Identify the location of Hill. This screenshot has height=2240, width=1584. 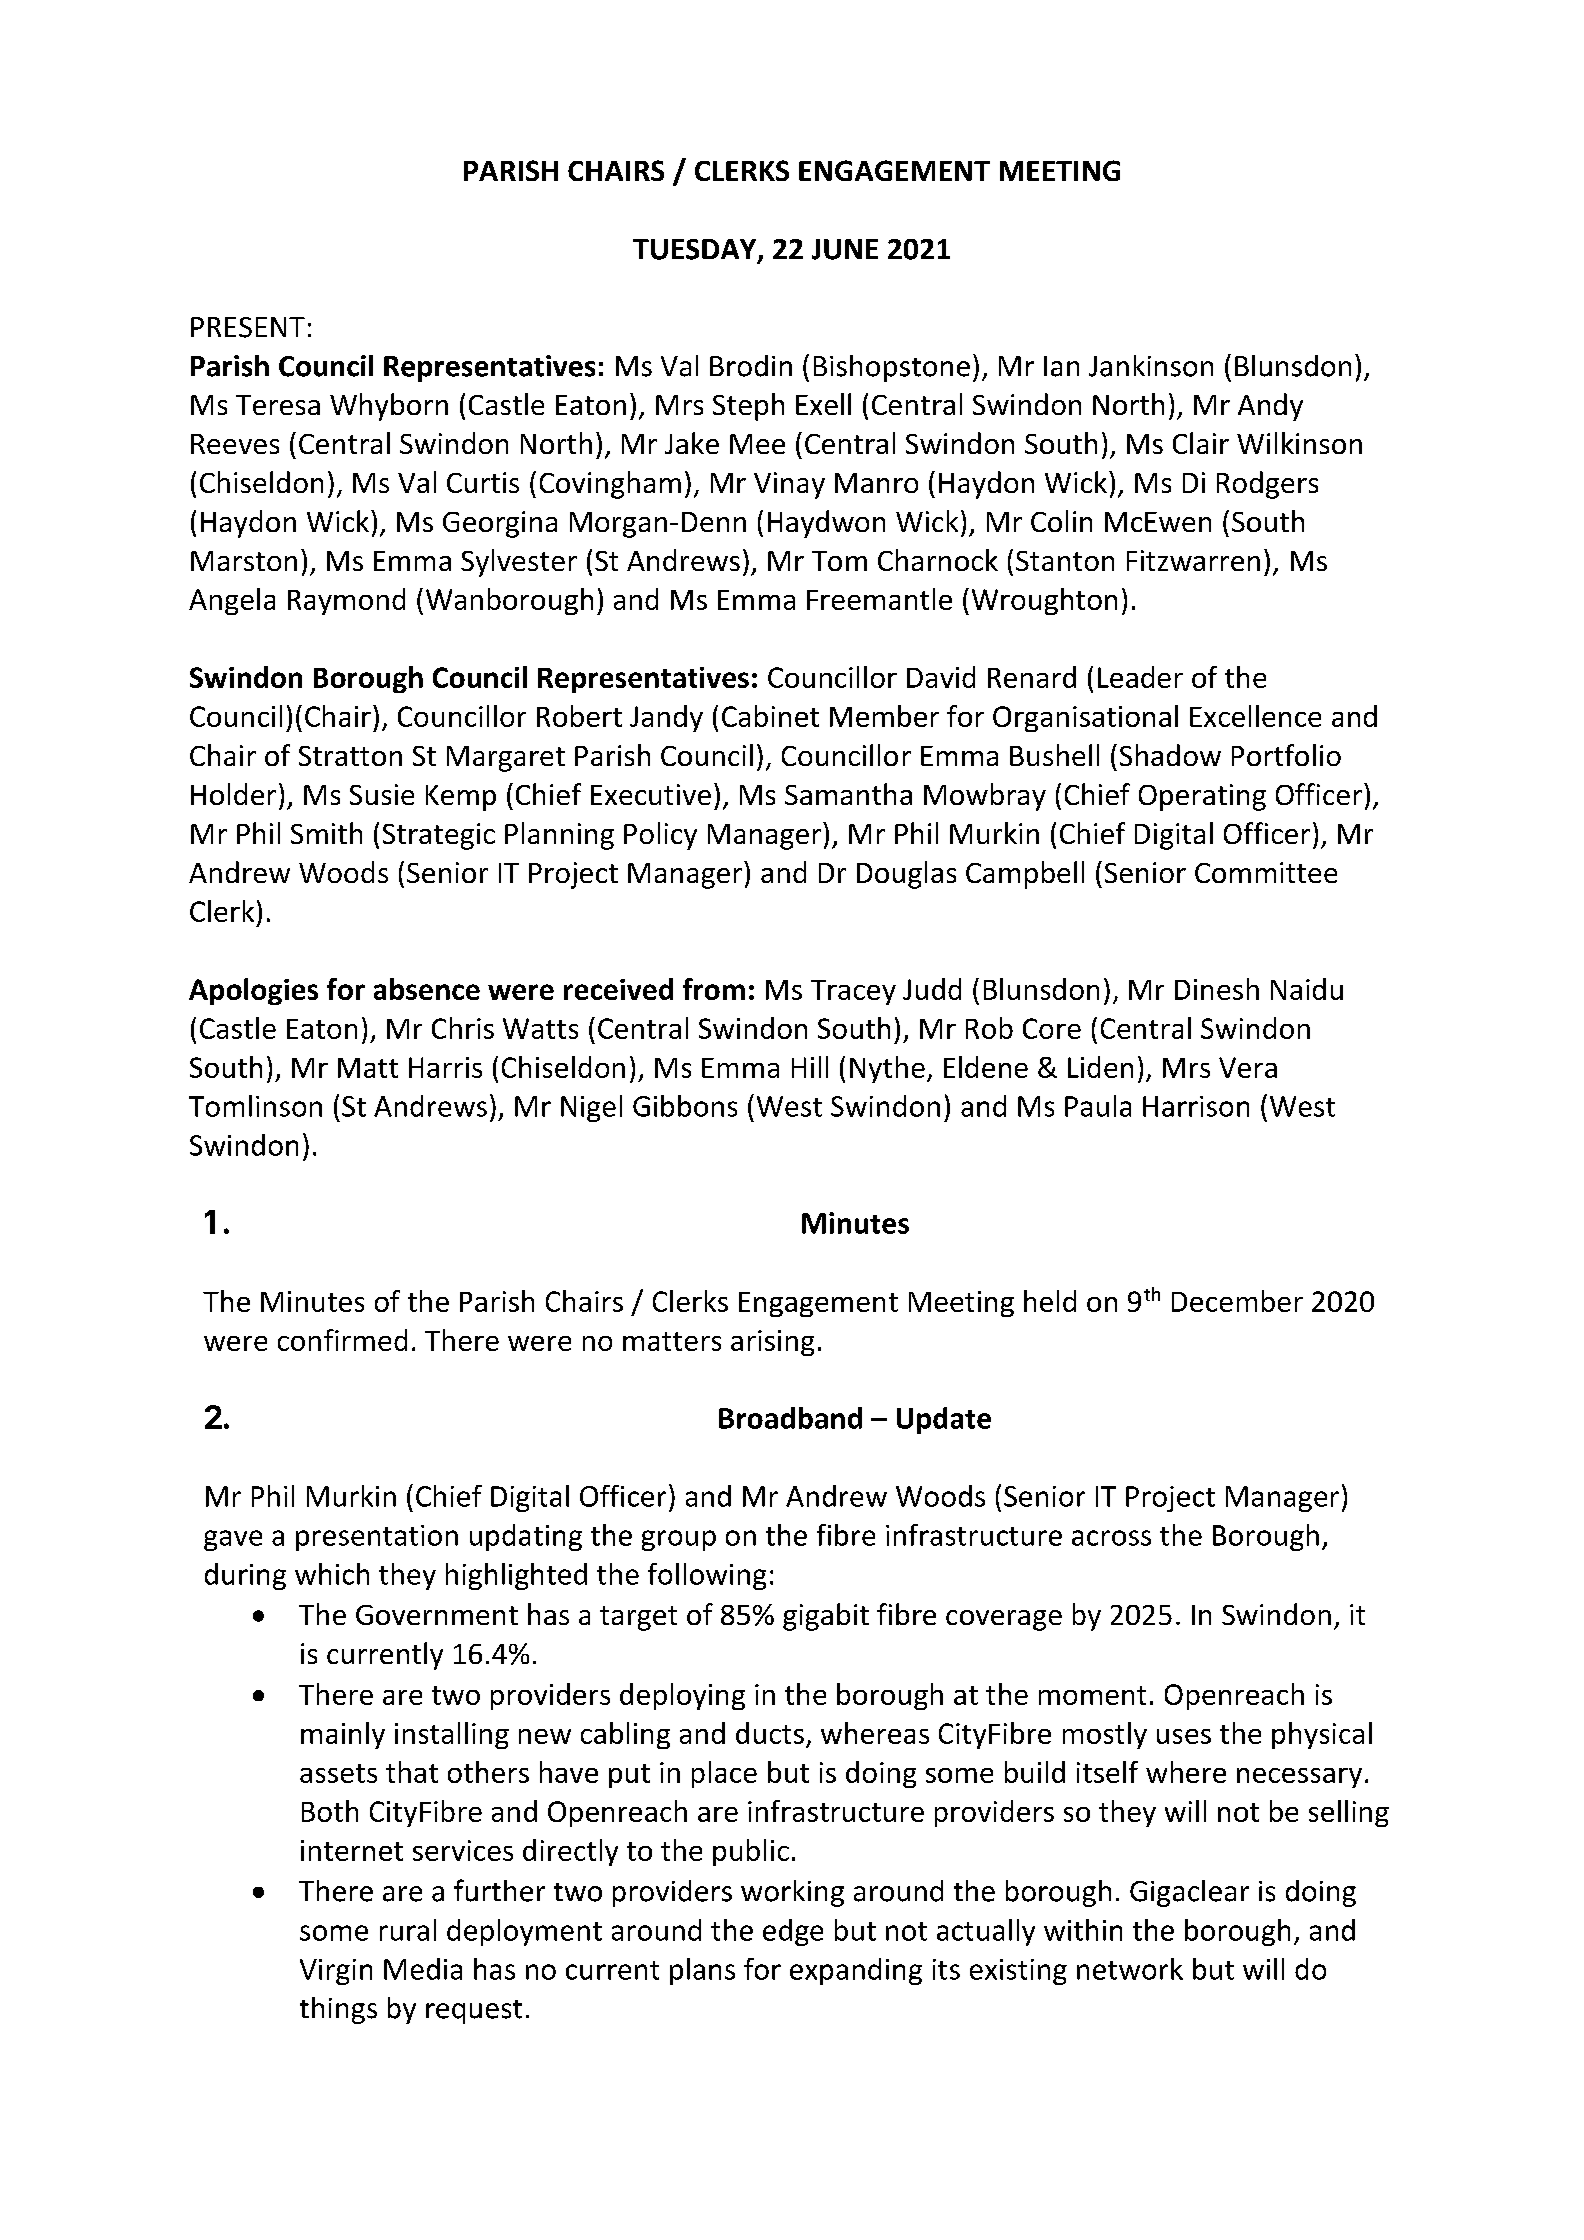
(810, 1067).
